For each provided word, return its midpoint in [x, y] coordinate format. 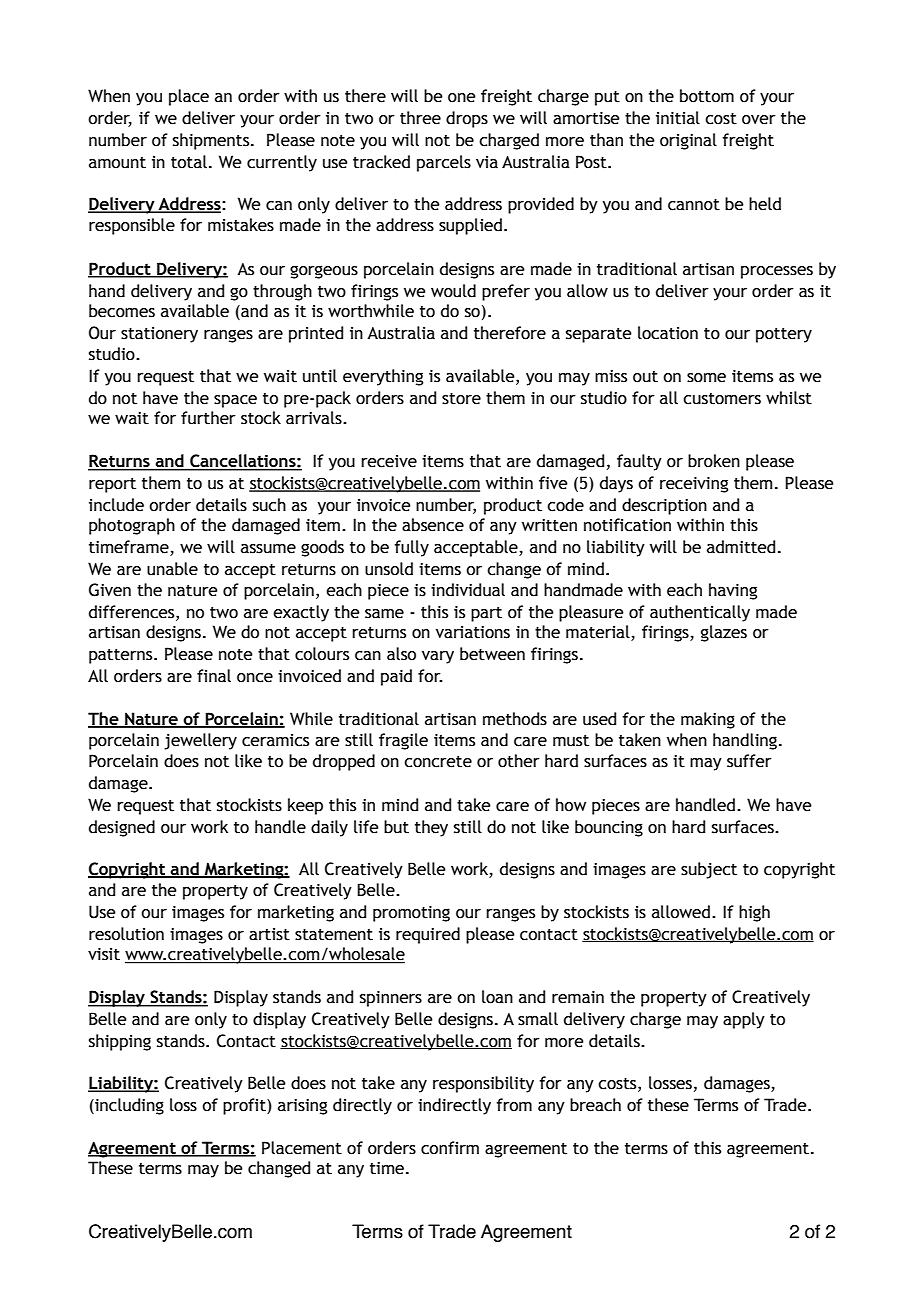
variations [473, 632]
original [688, 141]
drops [467, 119]
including [128, 1106]
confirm [450, 1148]
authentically [700, 613]
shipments [212, 141]
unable [172, 569]
